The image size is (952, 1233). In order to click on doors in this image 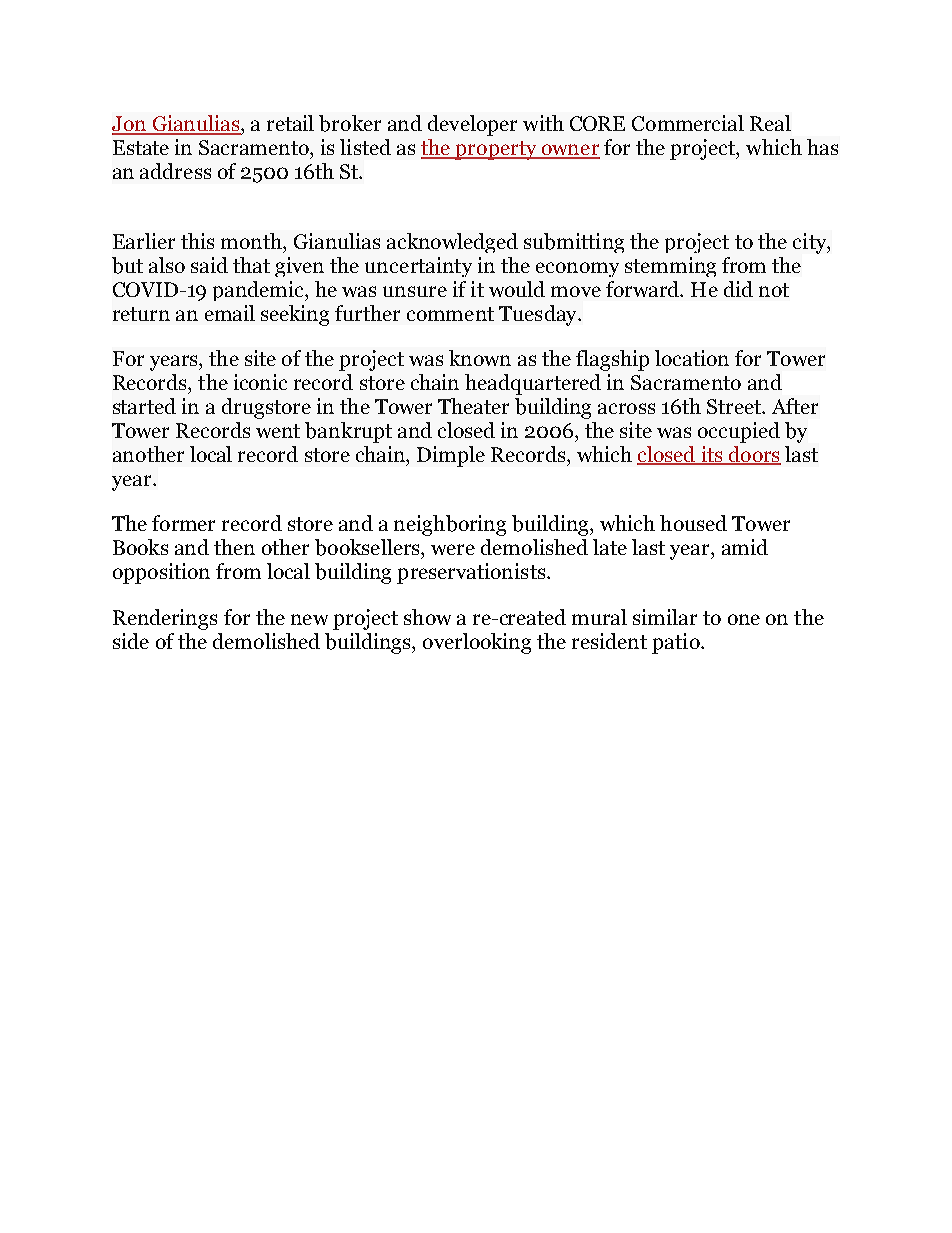, I will do `click(753, 455)`.
